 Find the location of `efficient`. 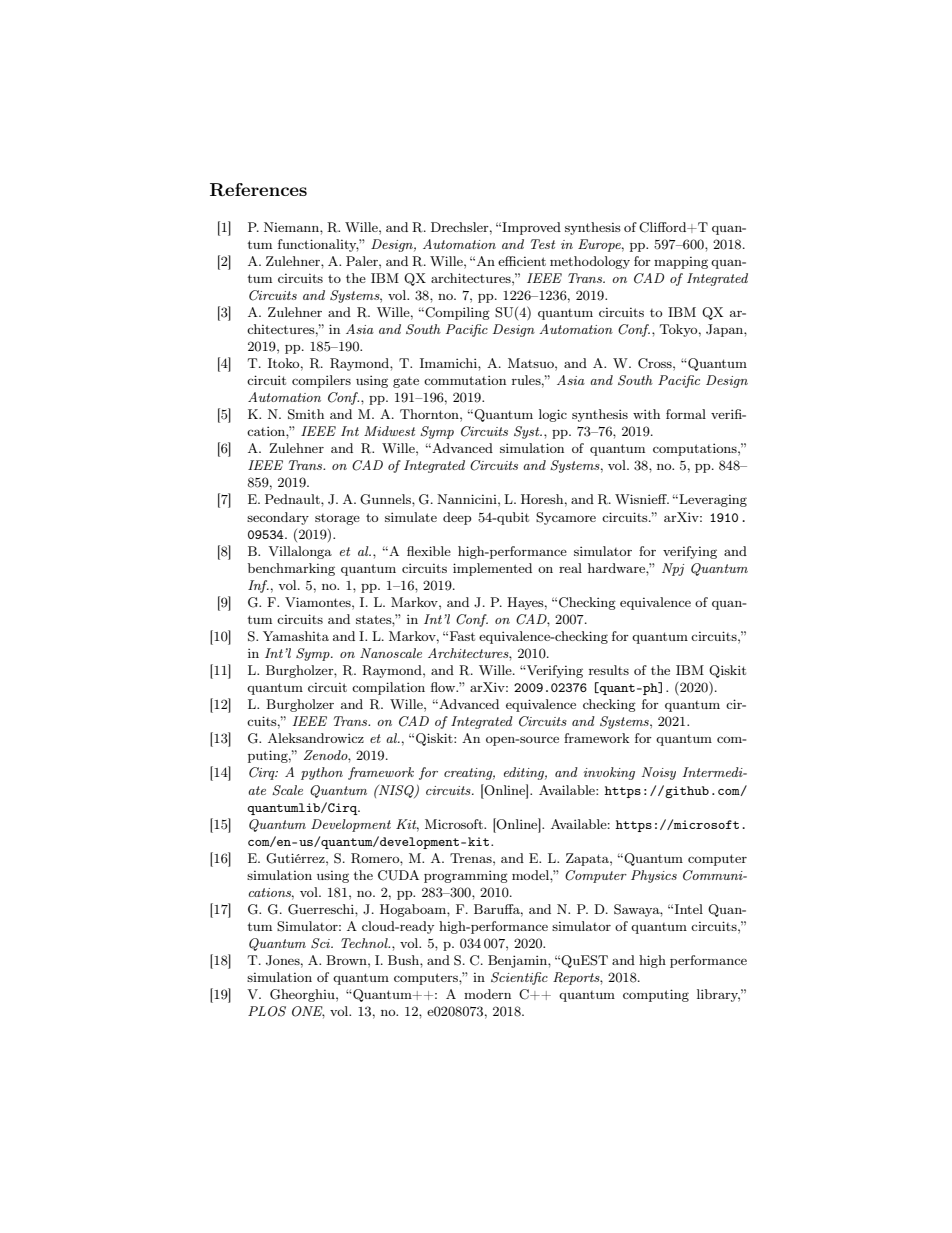

efficient is located at coordinates (522, 261).
